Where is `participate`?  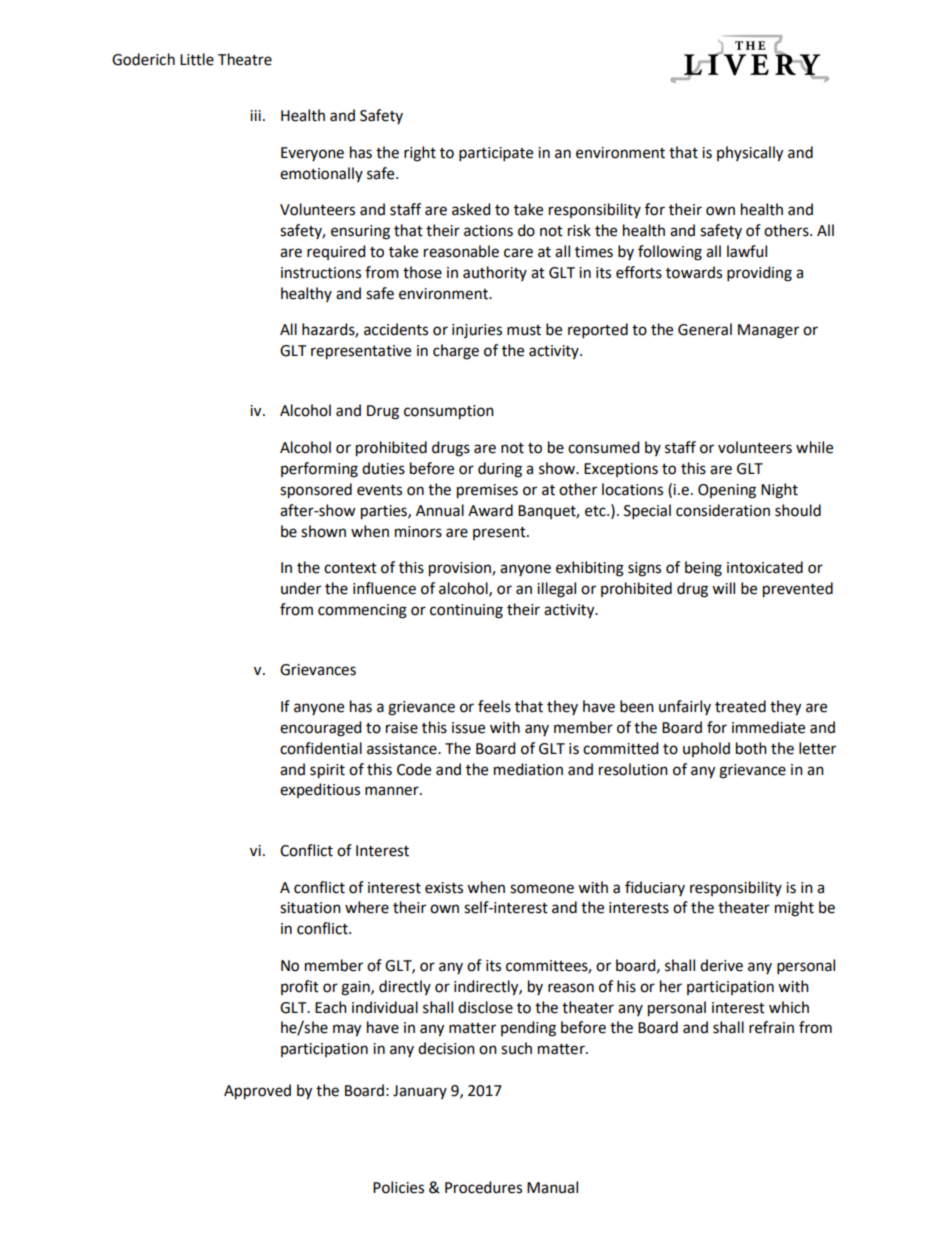
participate is located at coordinates (496, 154).
